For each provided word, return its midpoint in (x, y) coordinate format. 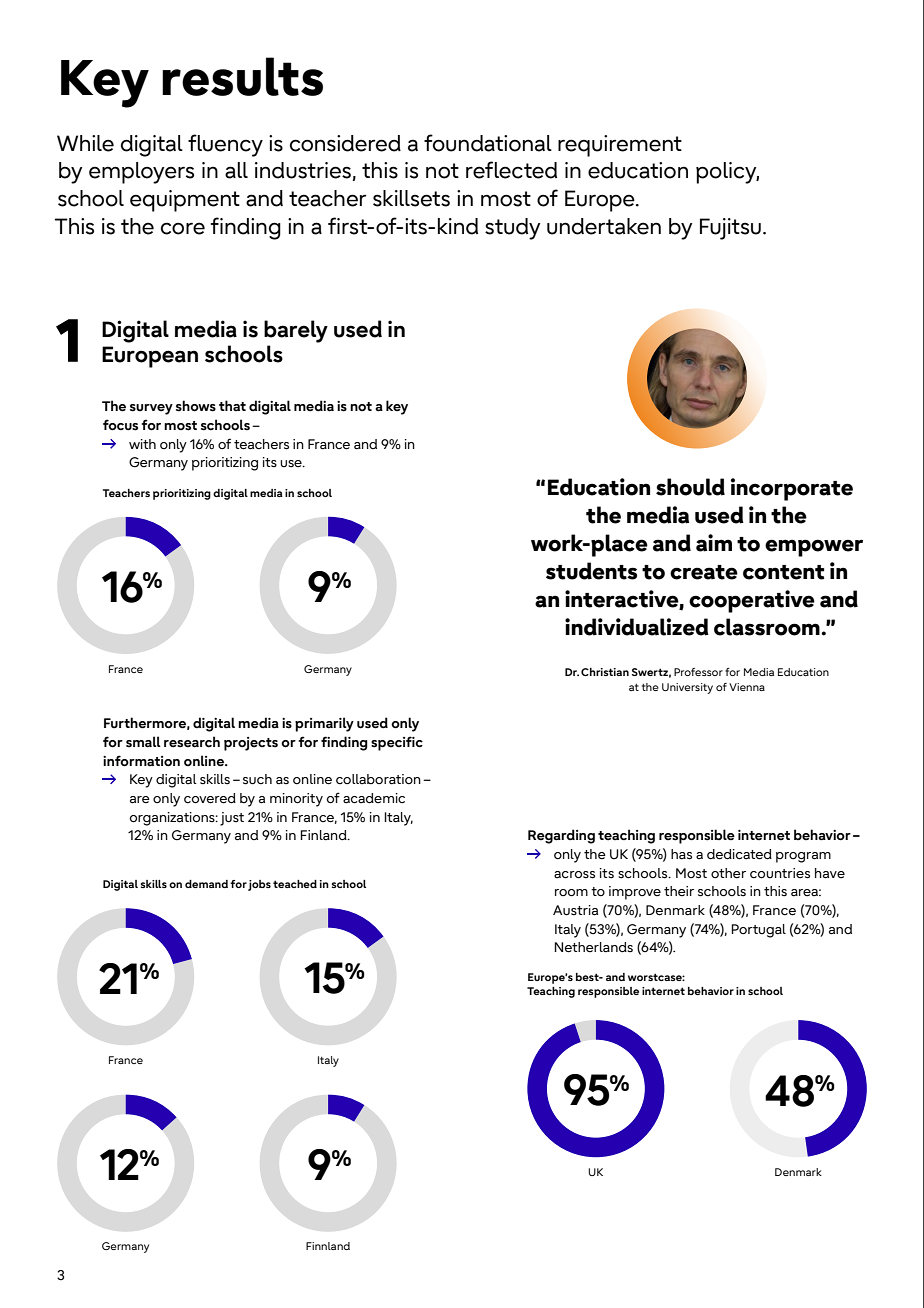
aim (714, 543)
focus (120, 425)
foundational (488, 143)
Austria (575, 910)
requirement (620, 146)
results (242, 76)
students (591, 571)
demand (206, 884)
